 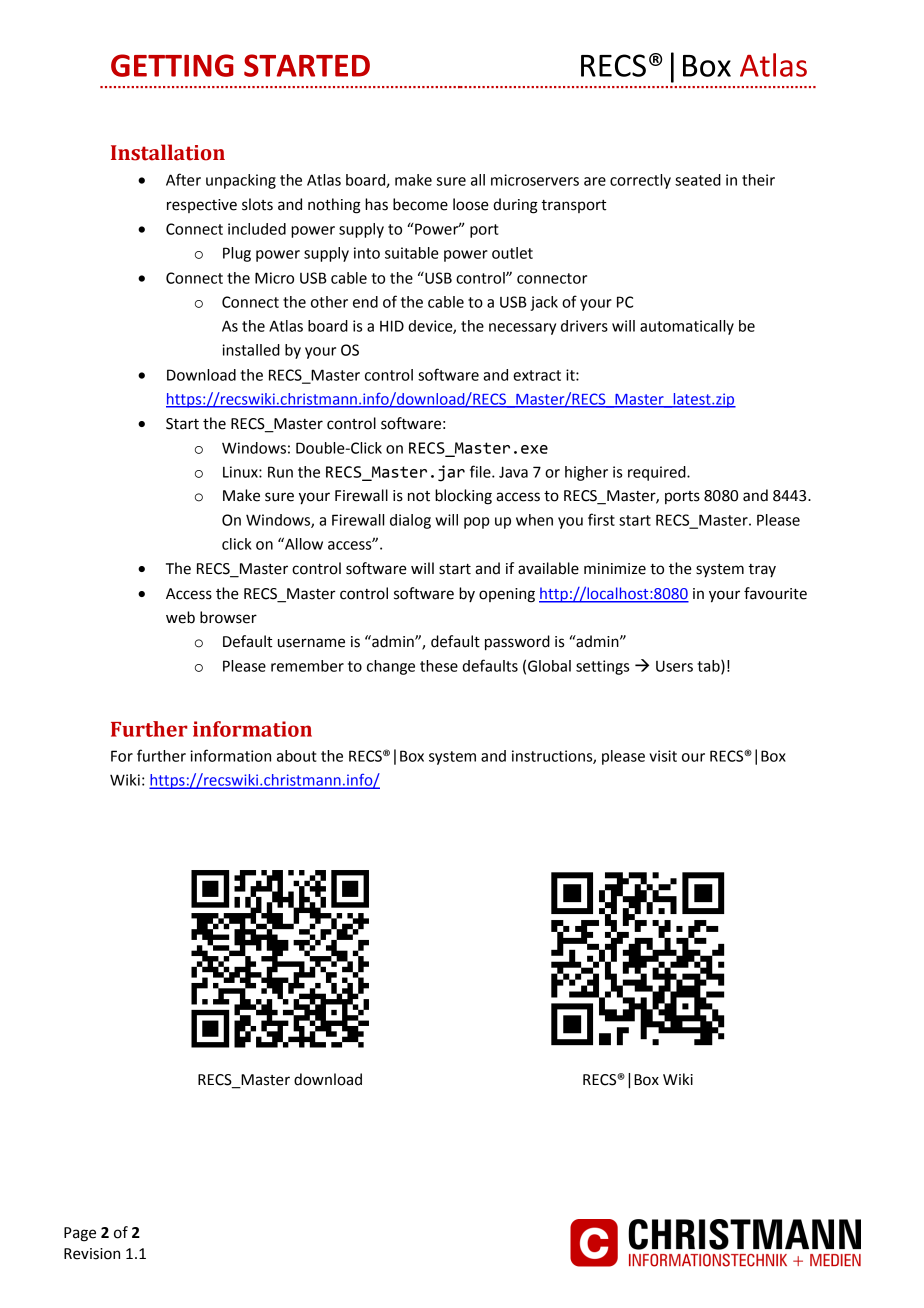 What do you see at coordinates (80, 1234) in the screenshot?
I see `Page` at bounding box center [80, 1234].
